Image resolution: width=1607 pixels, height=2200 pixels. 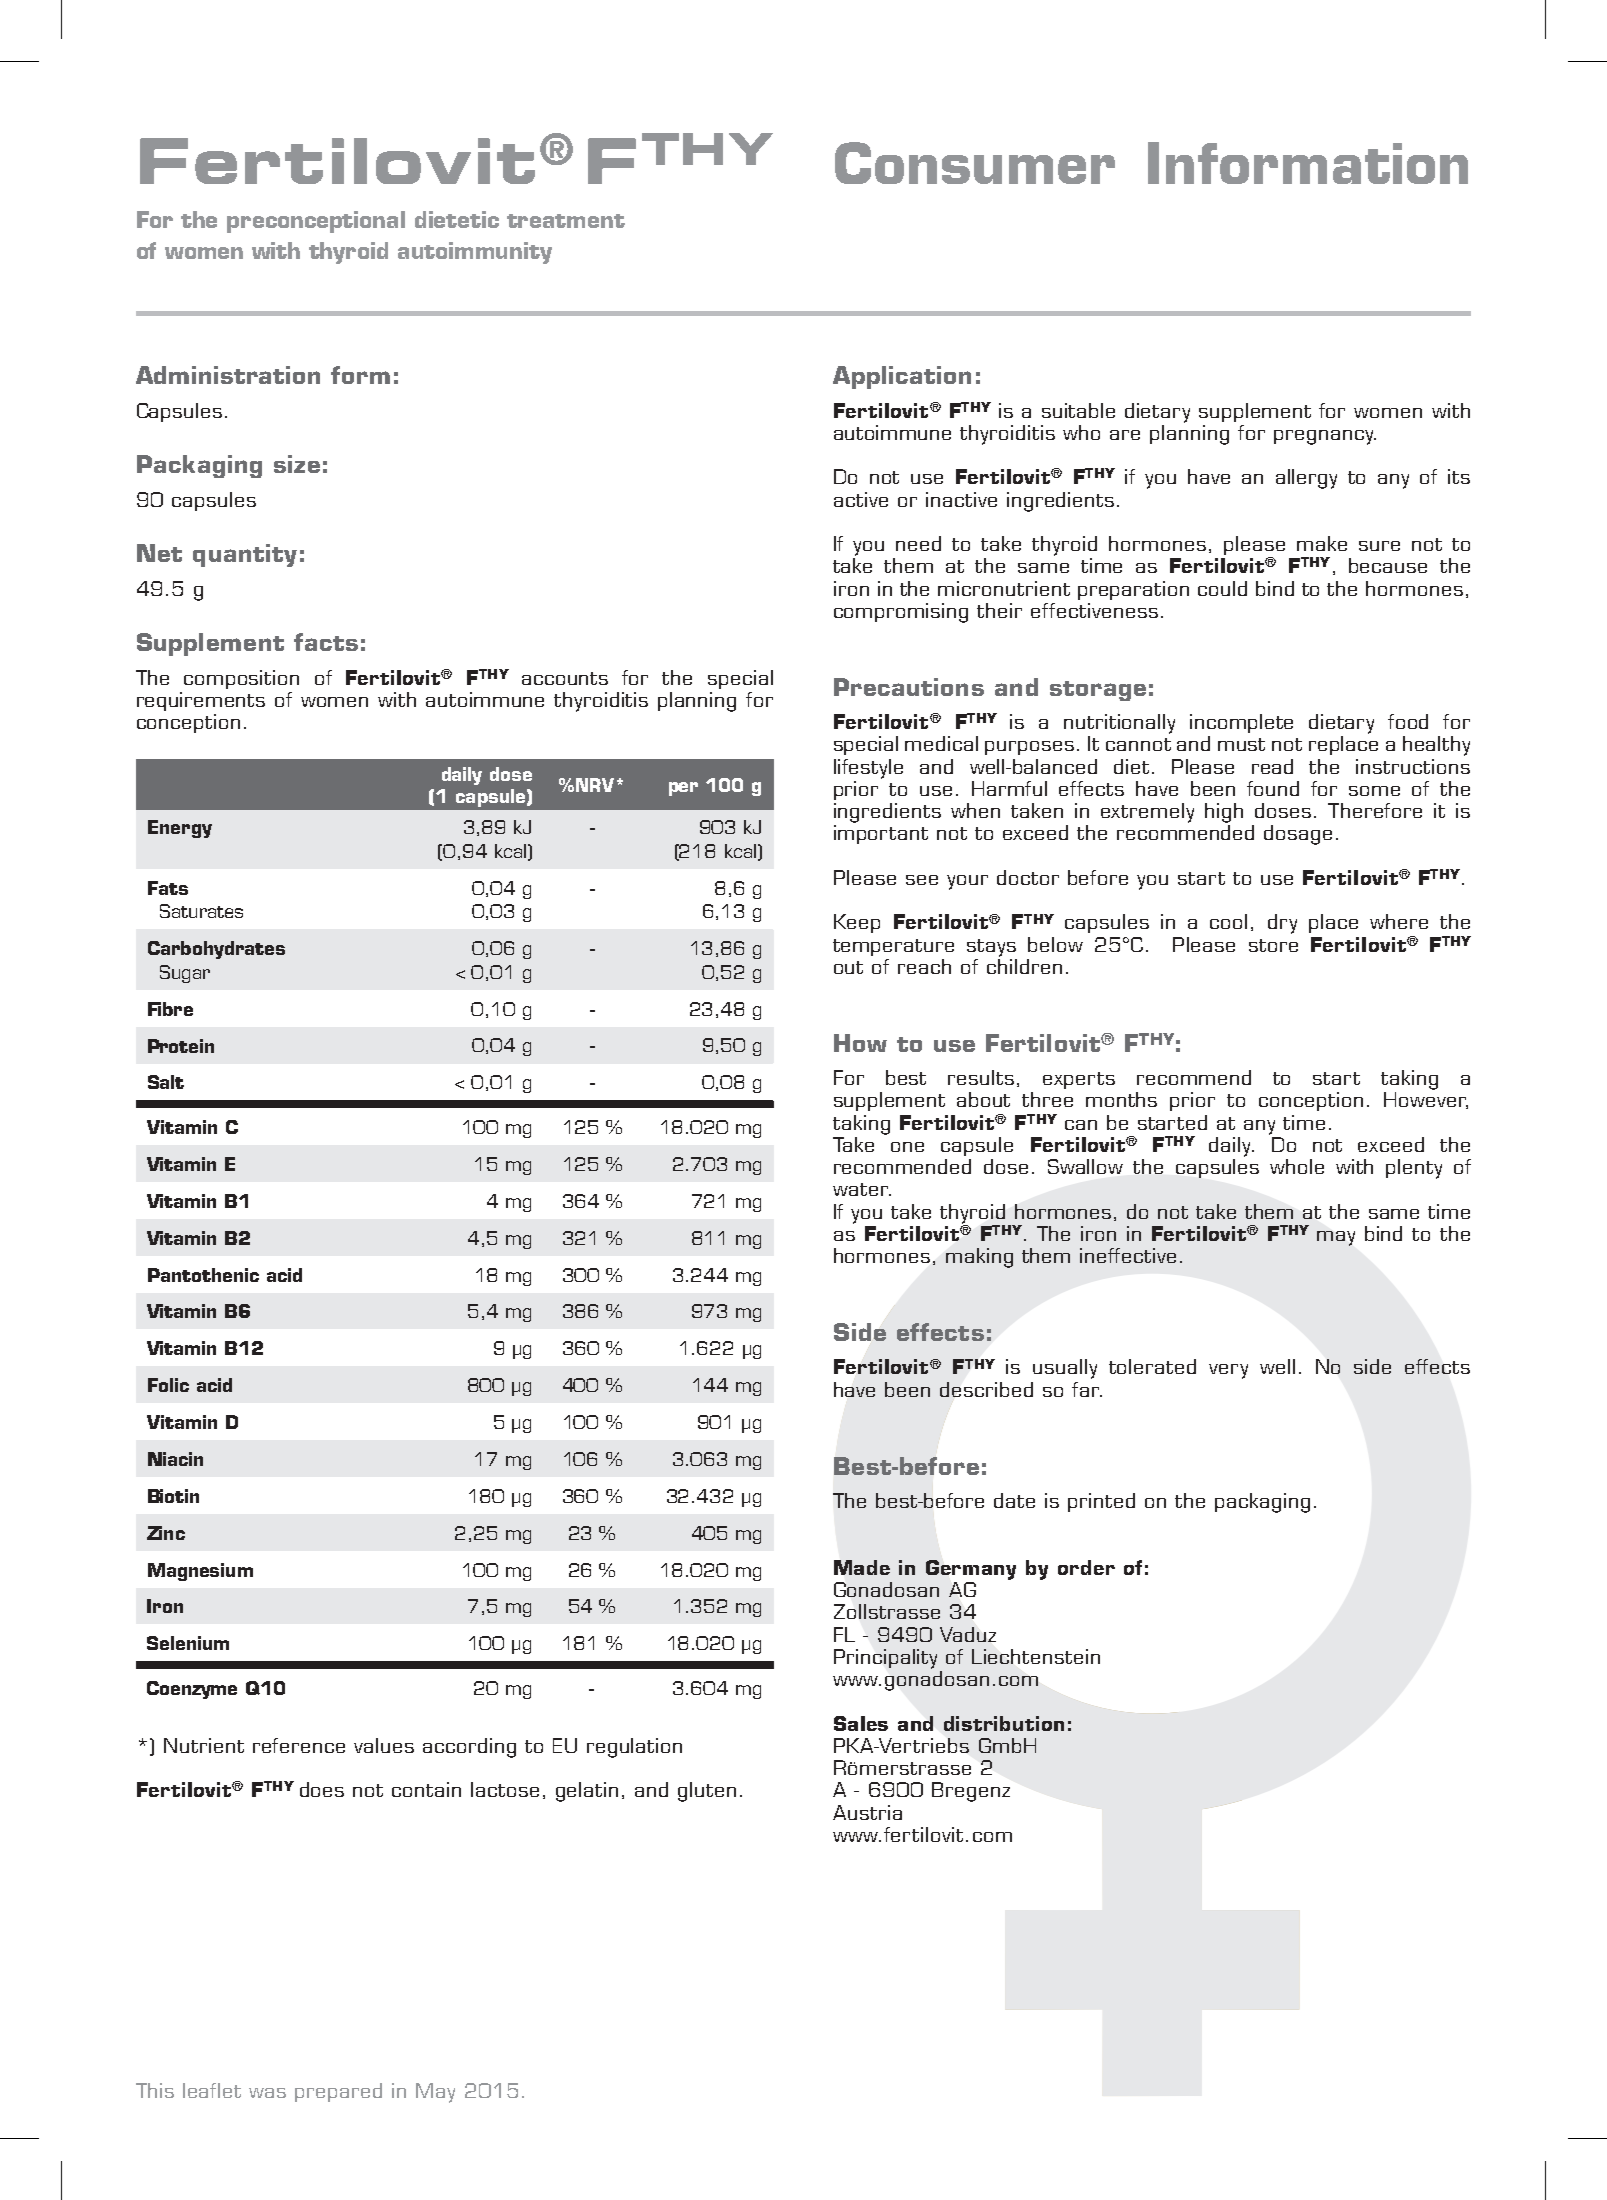 What do you see at coordinates (1004, 1723) in the screenshot?
I see `distribution` at bounding box center [1004, 1723].
